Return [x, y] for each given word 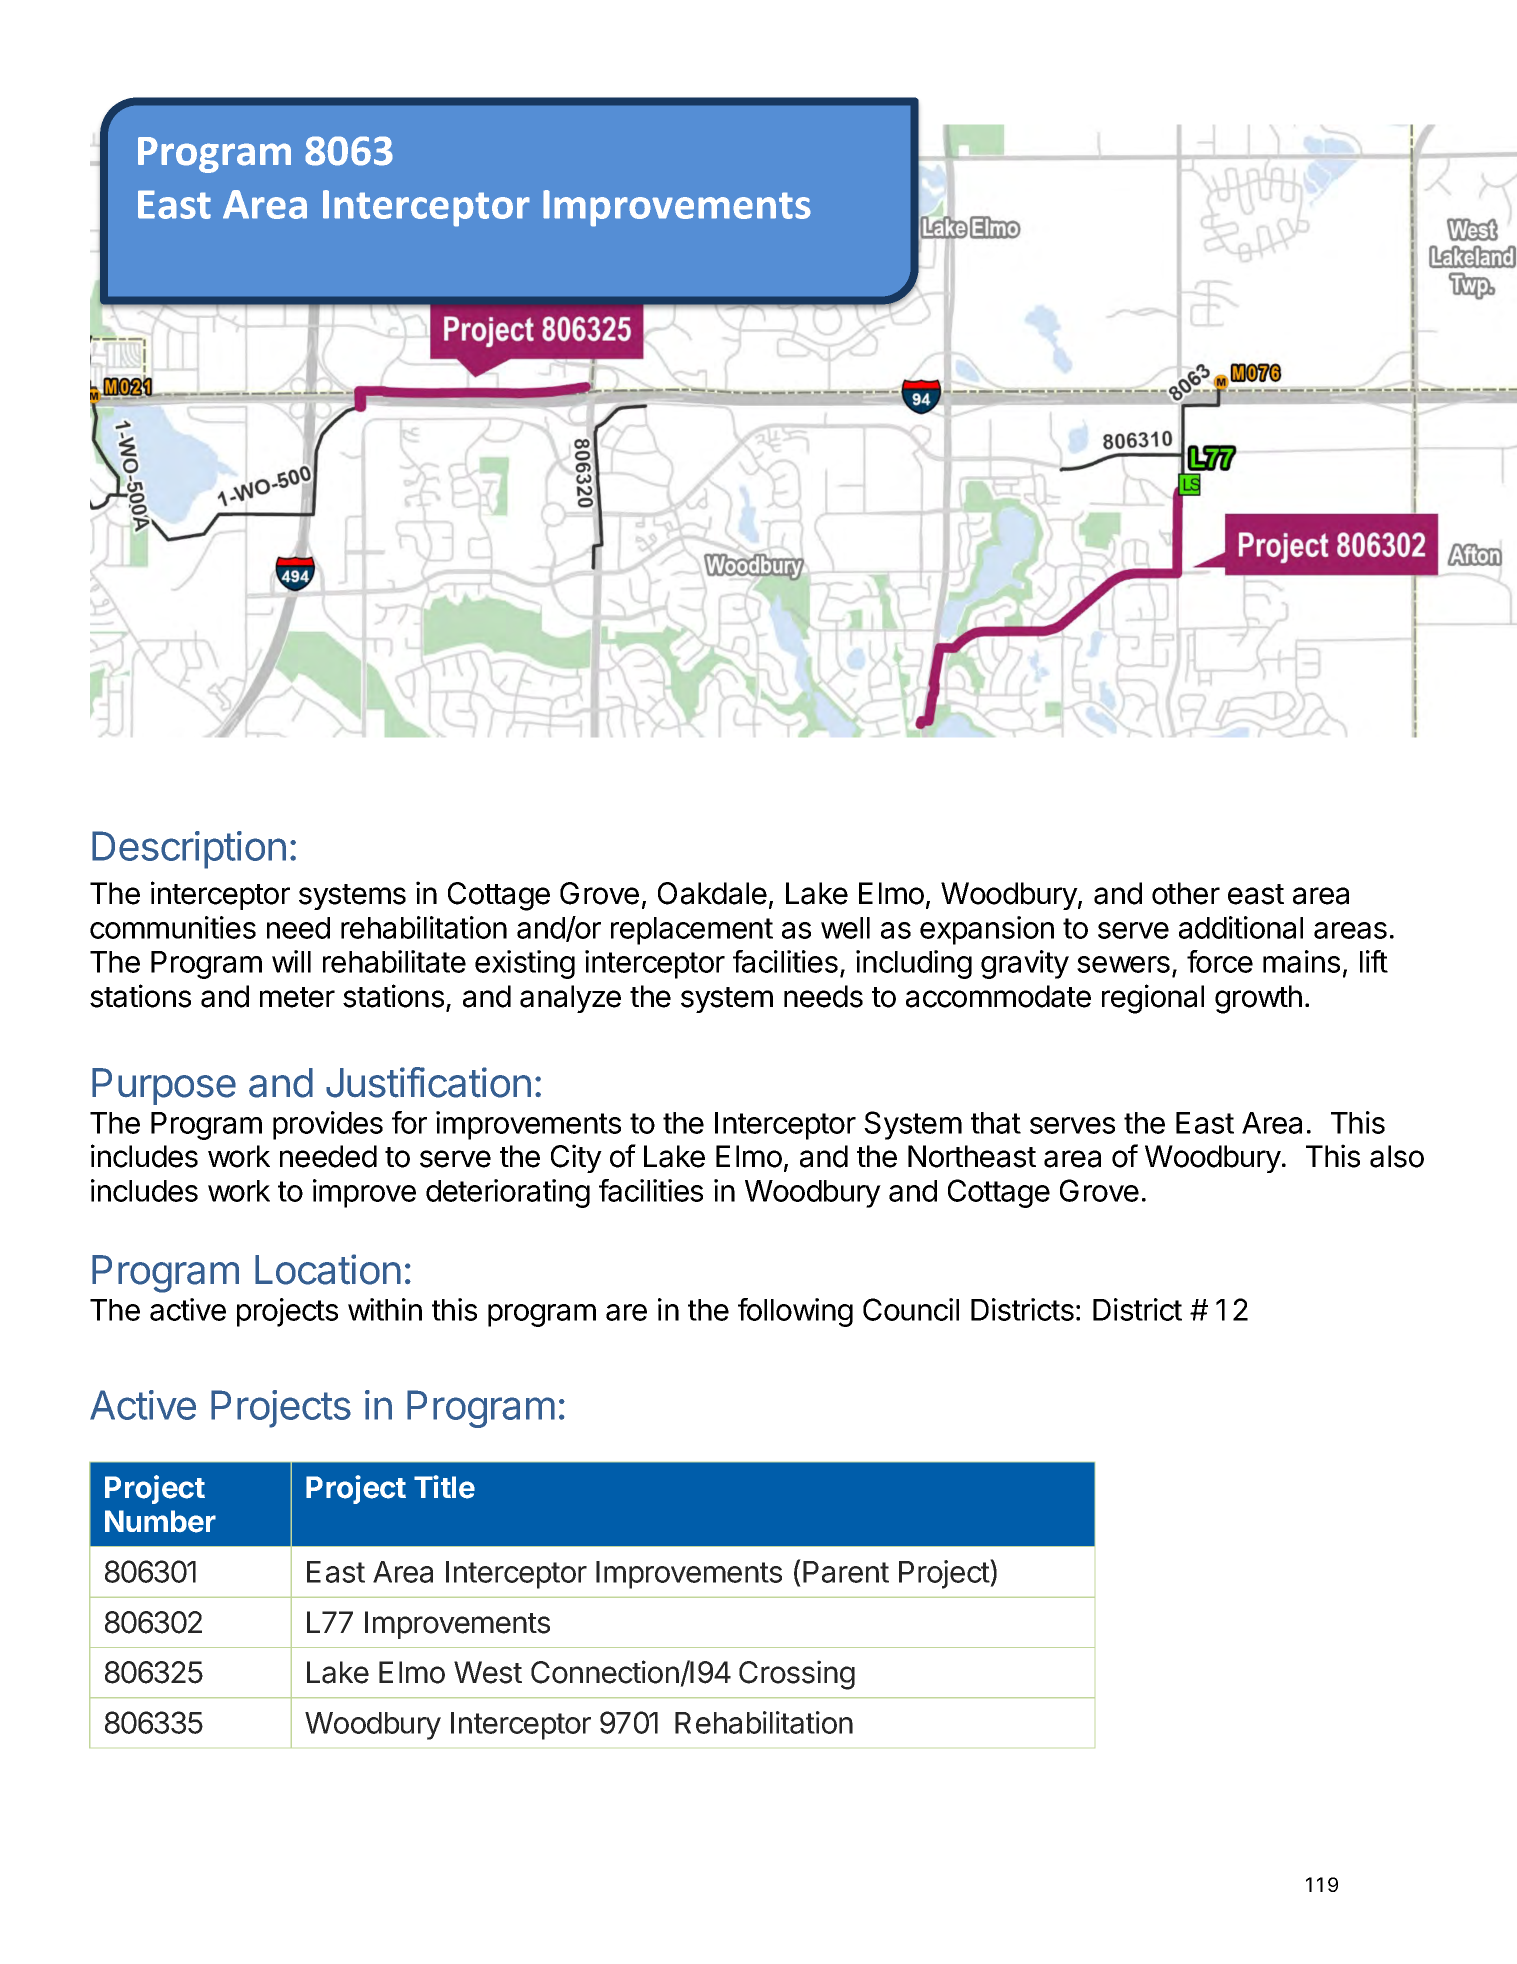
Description [189, 850]
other [1186, 893]
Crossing [797, 1675]
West [488, 1672]
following [795, 1312]
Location [328, 1269]
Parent [846, 1572]
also [1397, 1156]
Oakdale [712, 893]
